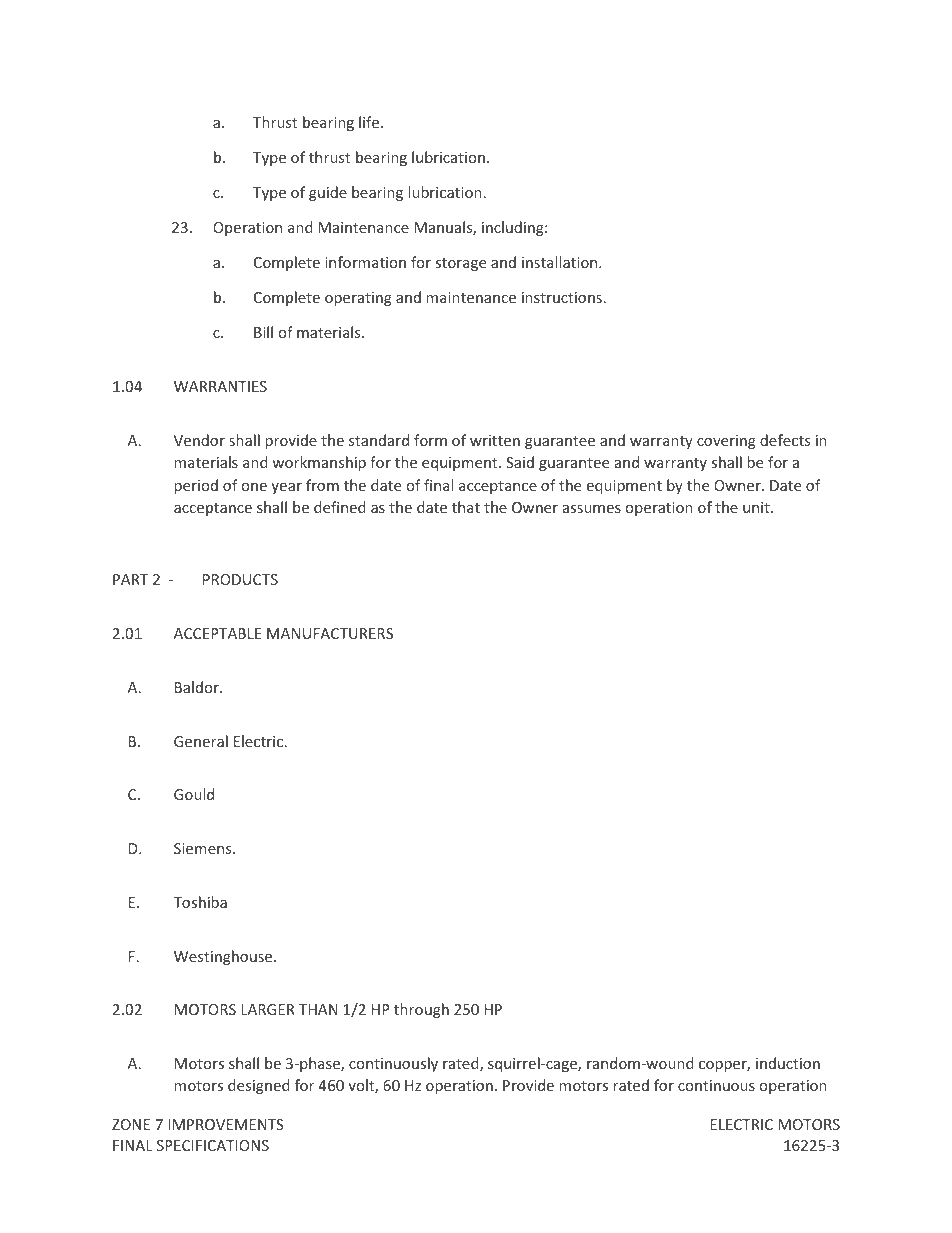  I want to click on covering, so click(726, 442).
